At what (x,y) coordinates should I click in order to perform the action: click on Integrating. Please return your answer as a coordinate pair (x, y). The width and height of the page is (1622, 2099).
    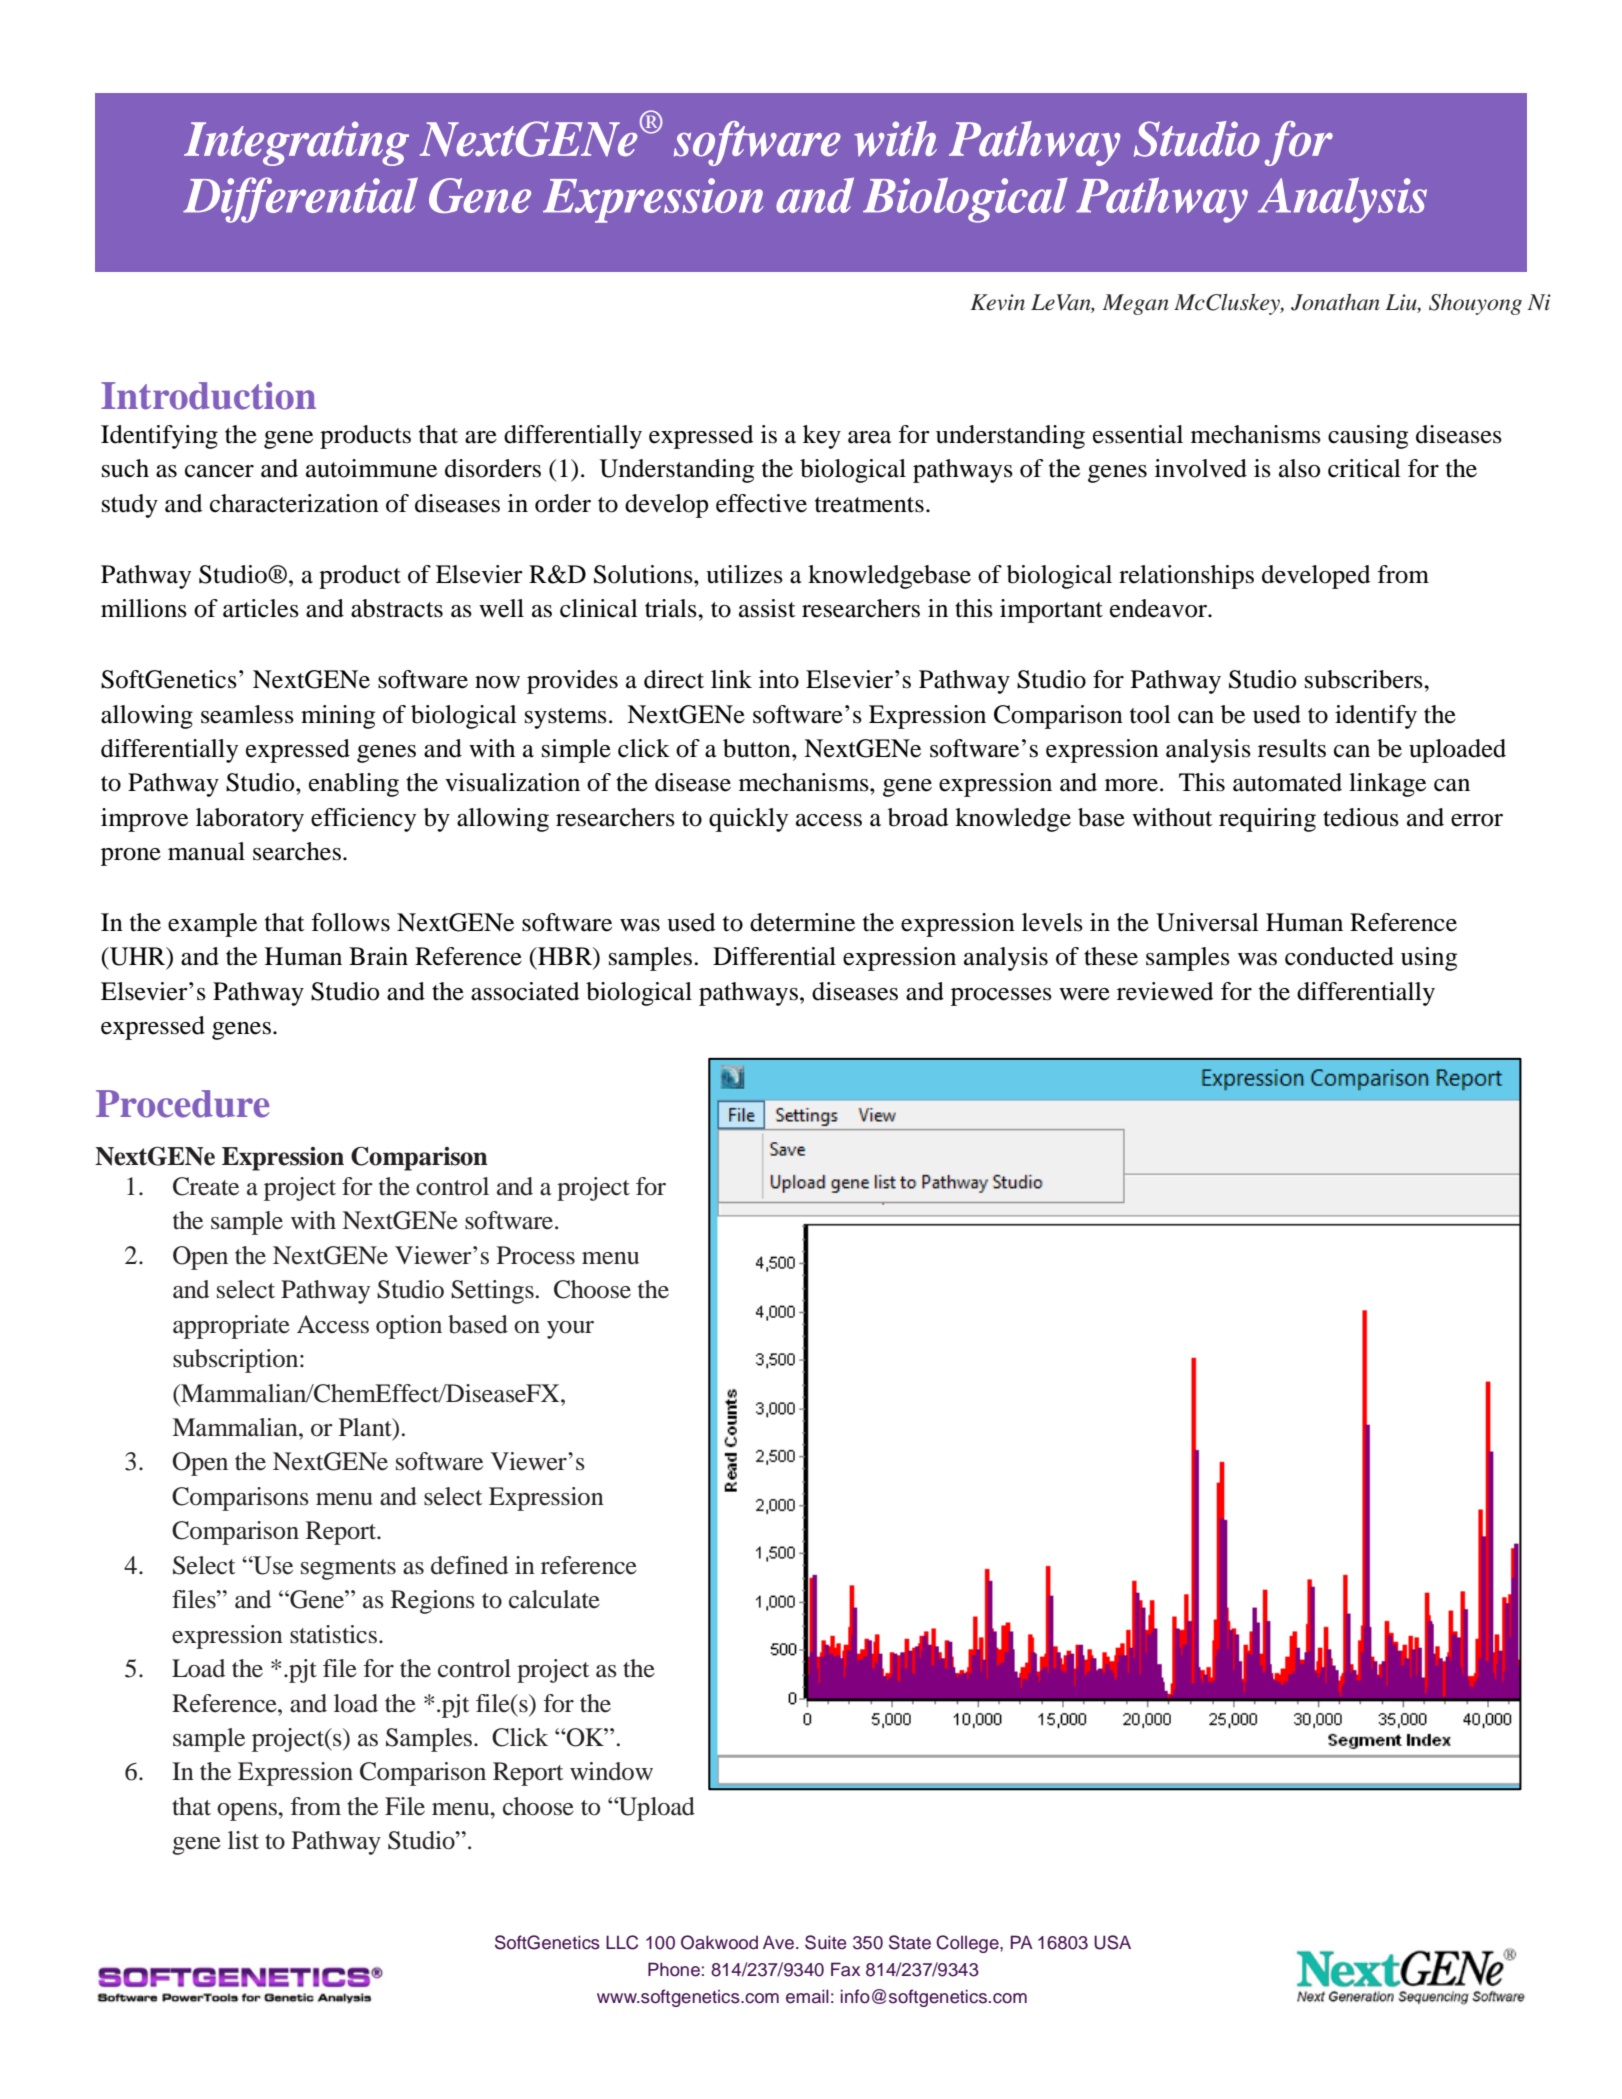
    Looking at the image, I should click on (296, 143).
